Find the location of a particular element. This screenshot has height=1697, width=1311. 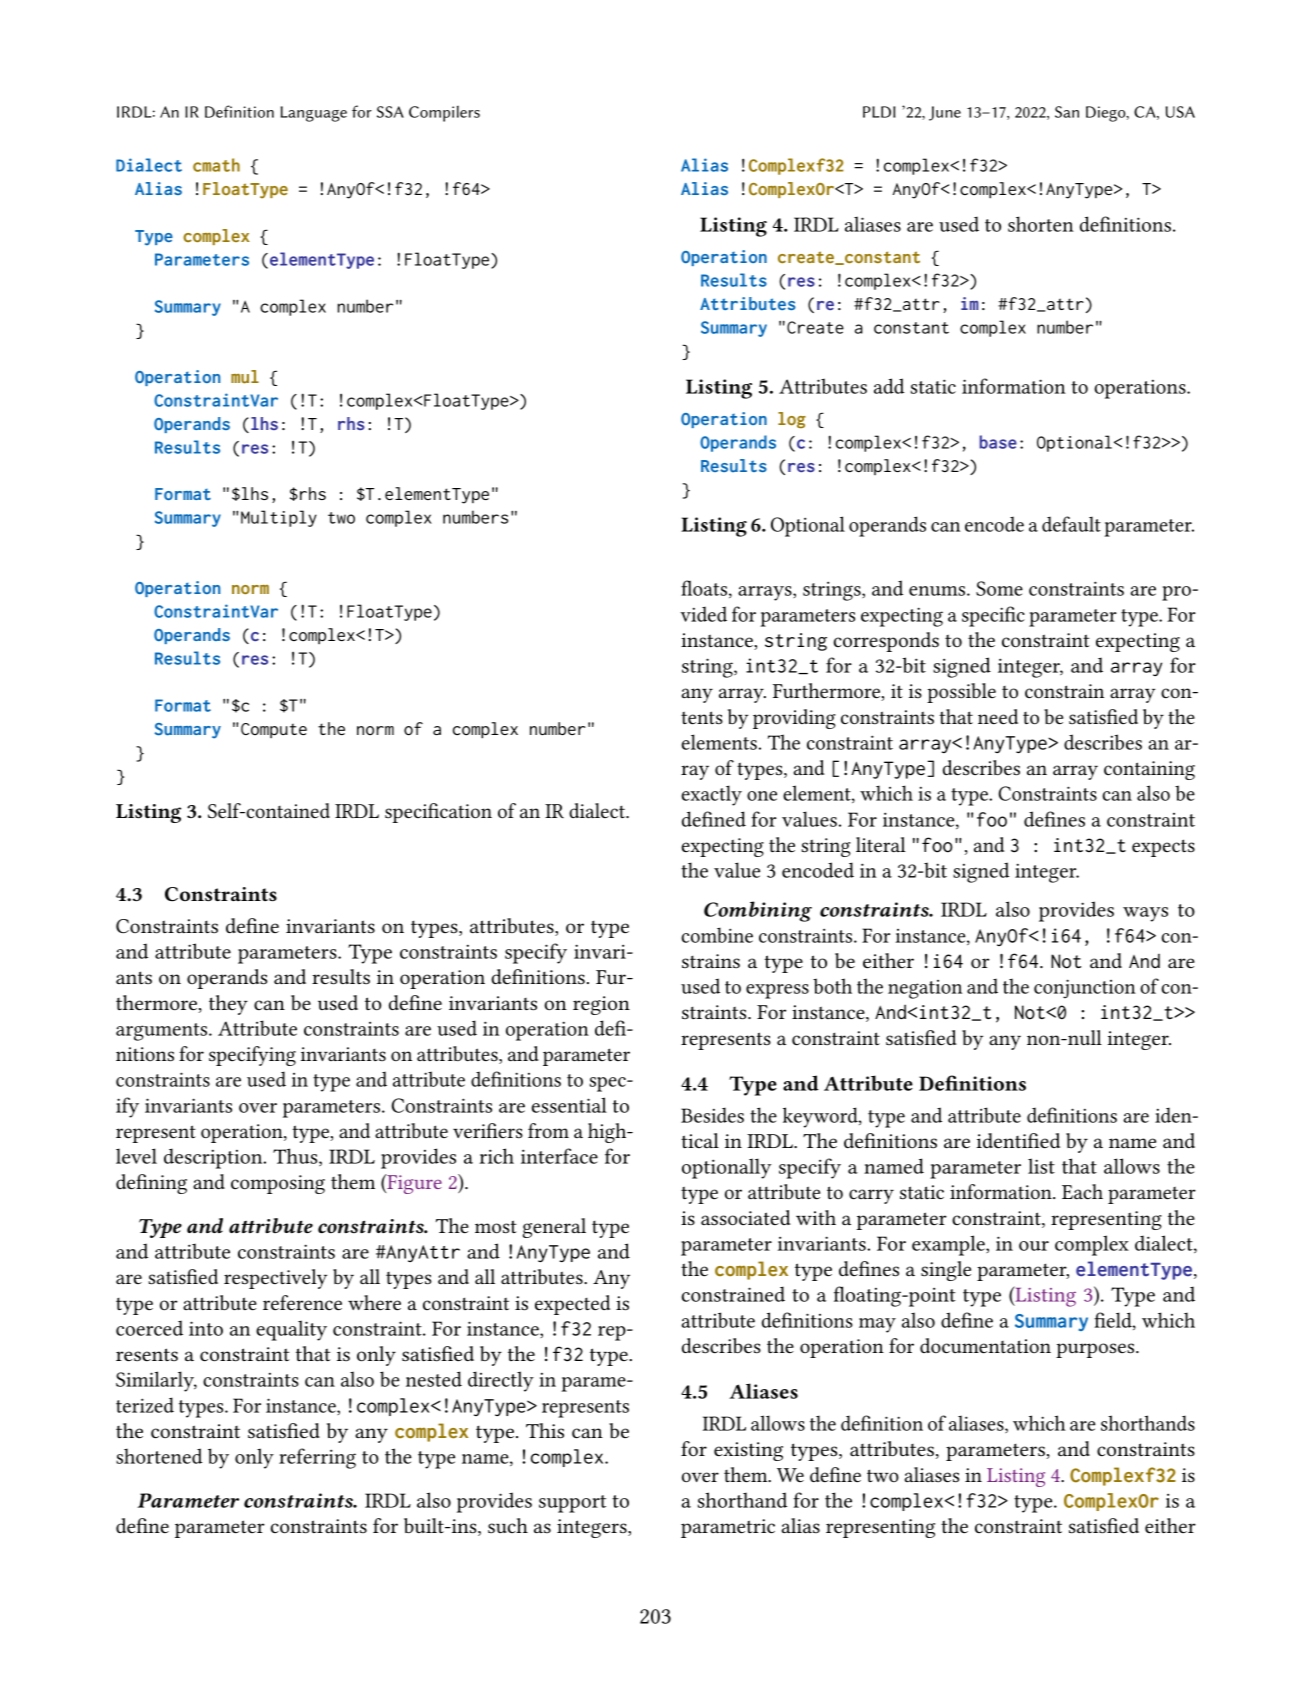

region is located at coordinates (601, 1005).
